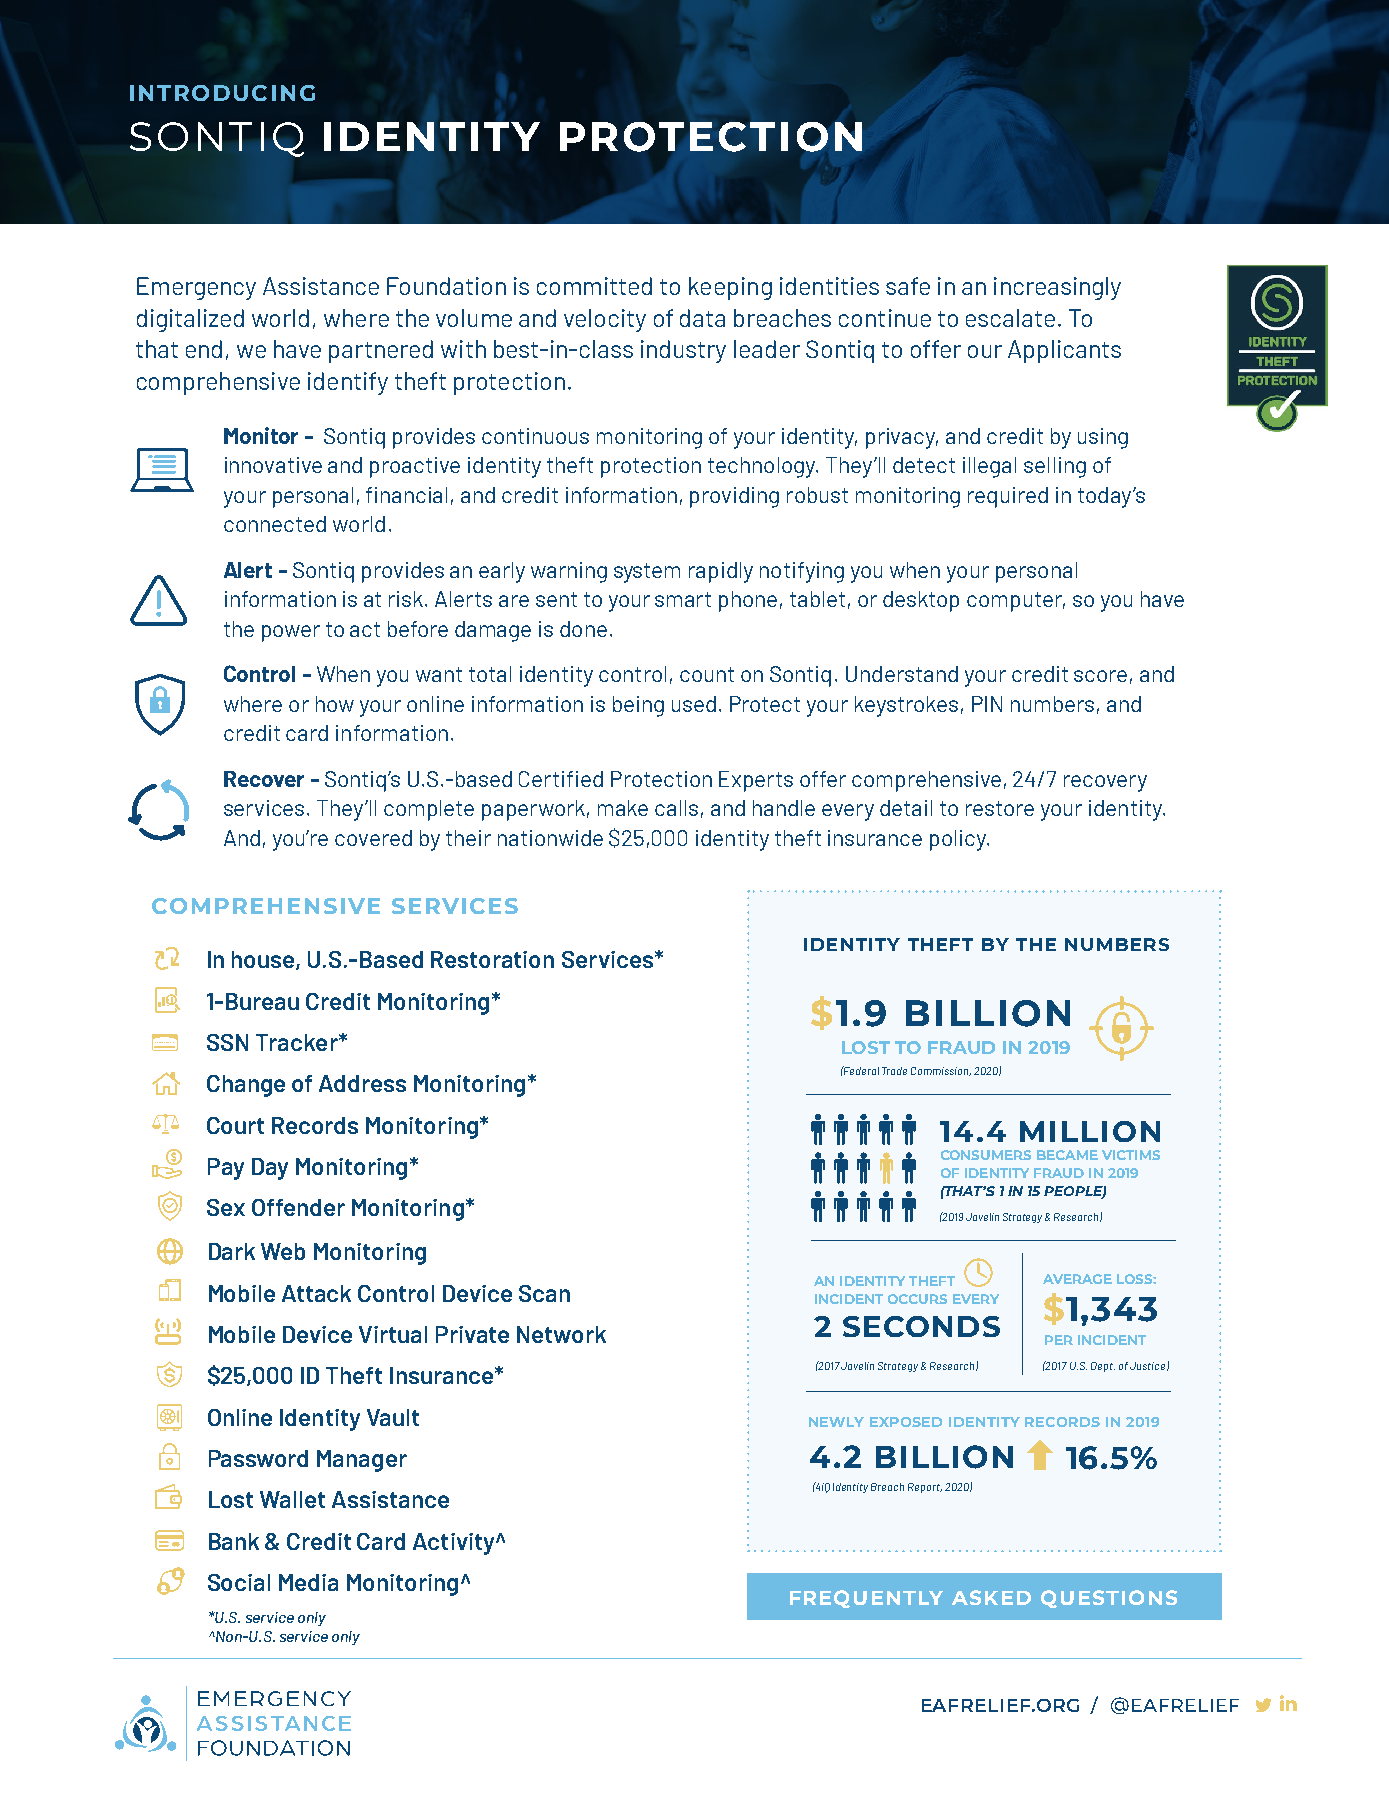  Describe the element at coordinates (683, 599) in the document. I see `smart` at that location.
